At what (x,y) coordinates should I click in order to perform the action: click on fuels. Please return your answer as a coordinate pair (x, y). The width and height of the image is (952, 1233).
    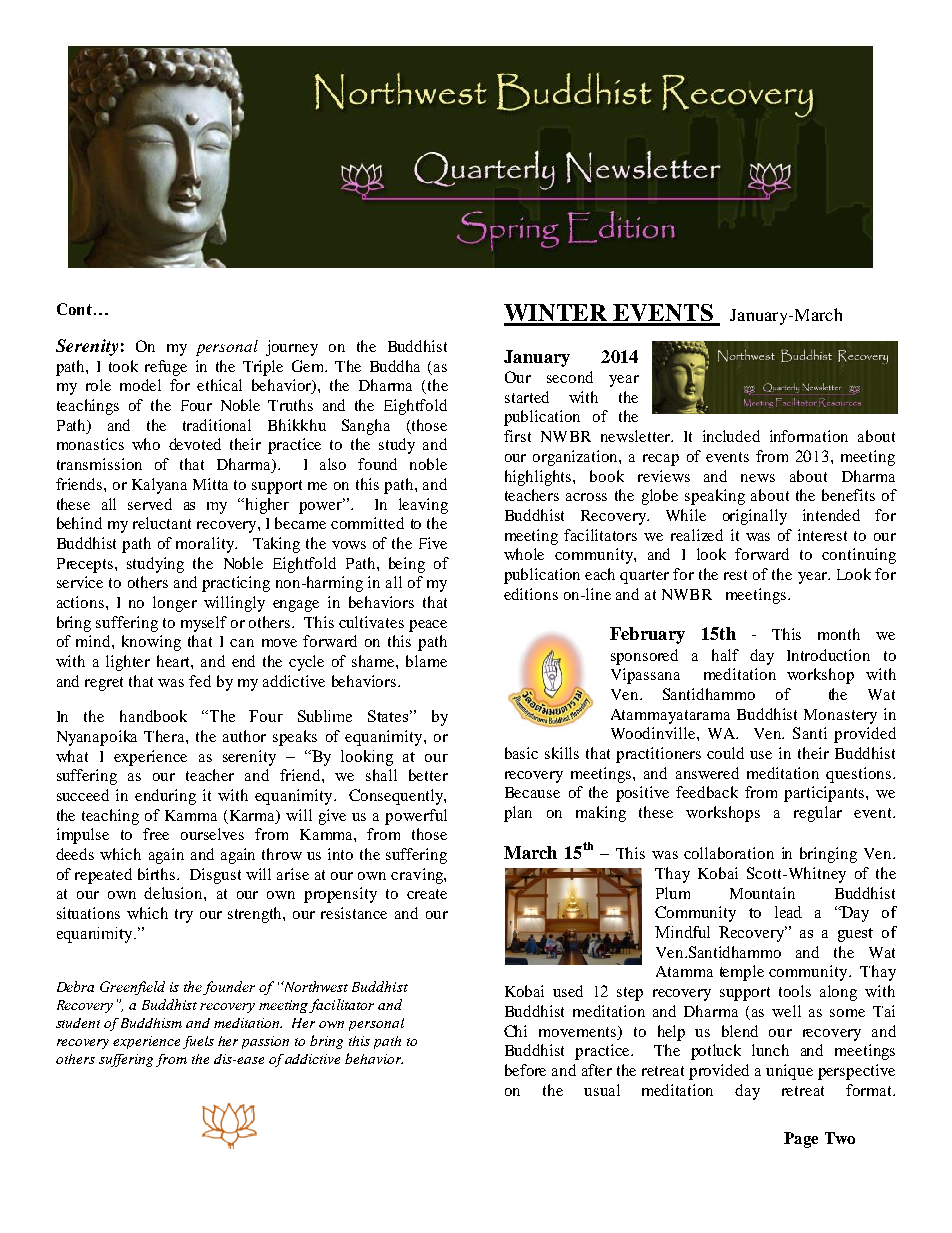
    Looking at the image, I should click on (198, 1042).
